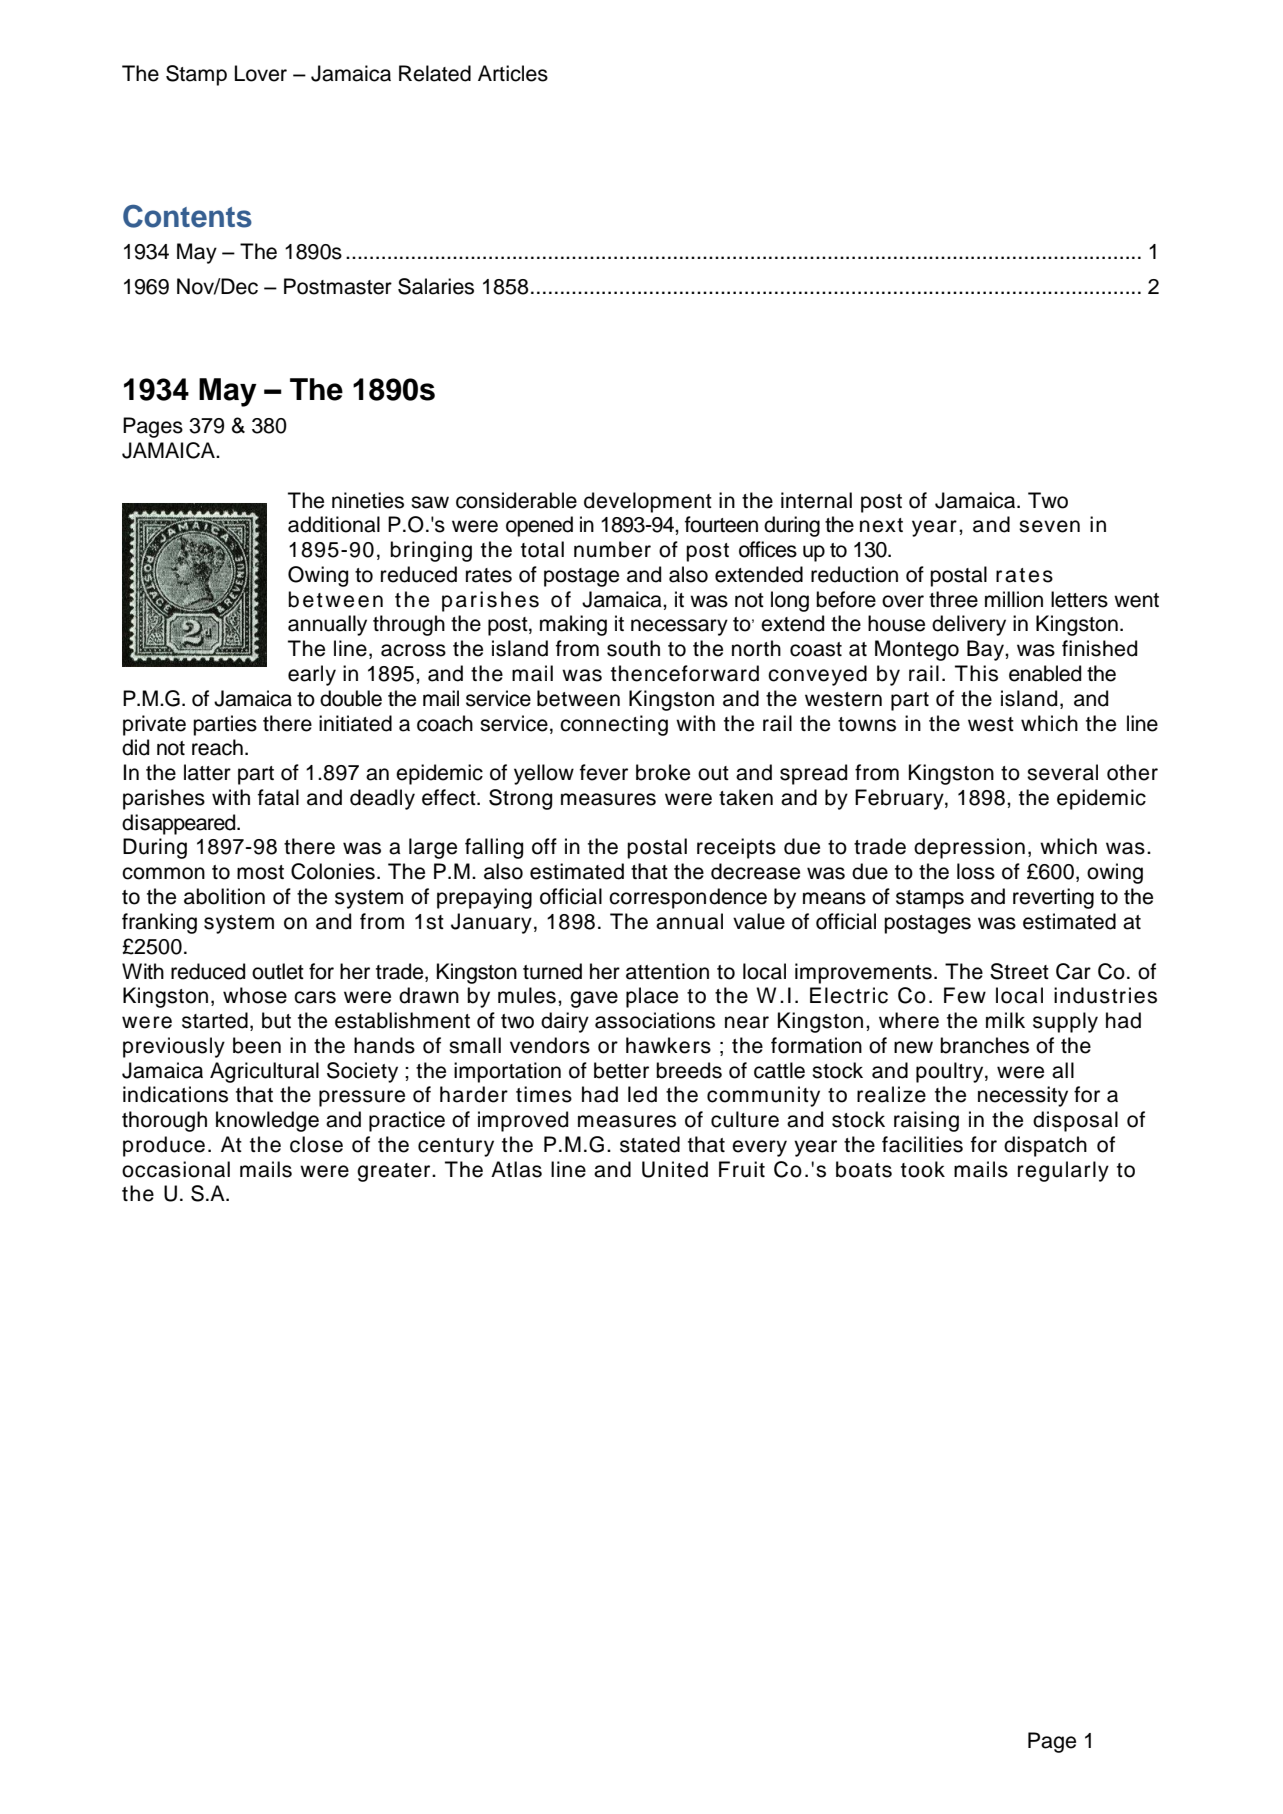  Describe the element at coordinates (267, 1121) in the document. I see `knowledge` at that location.
